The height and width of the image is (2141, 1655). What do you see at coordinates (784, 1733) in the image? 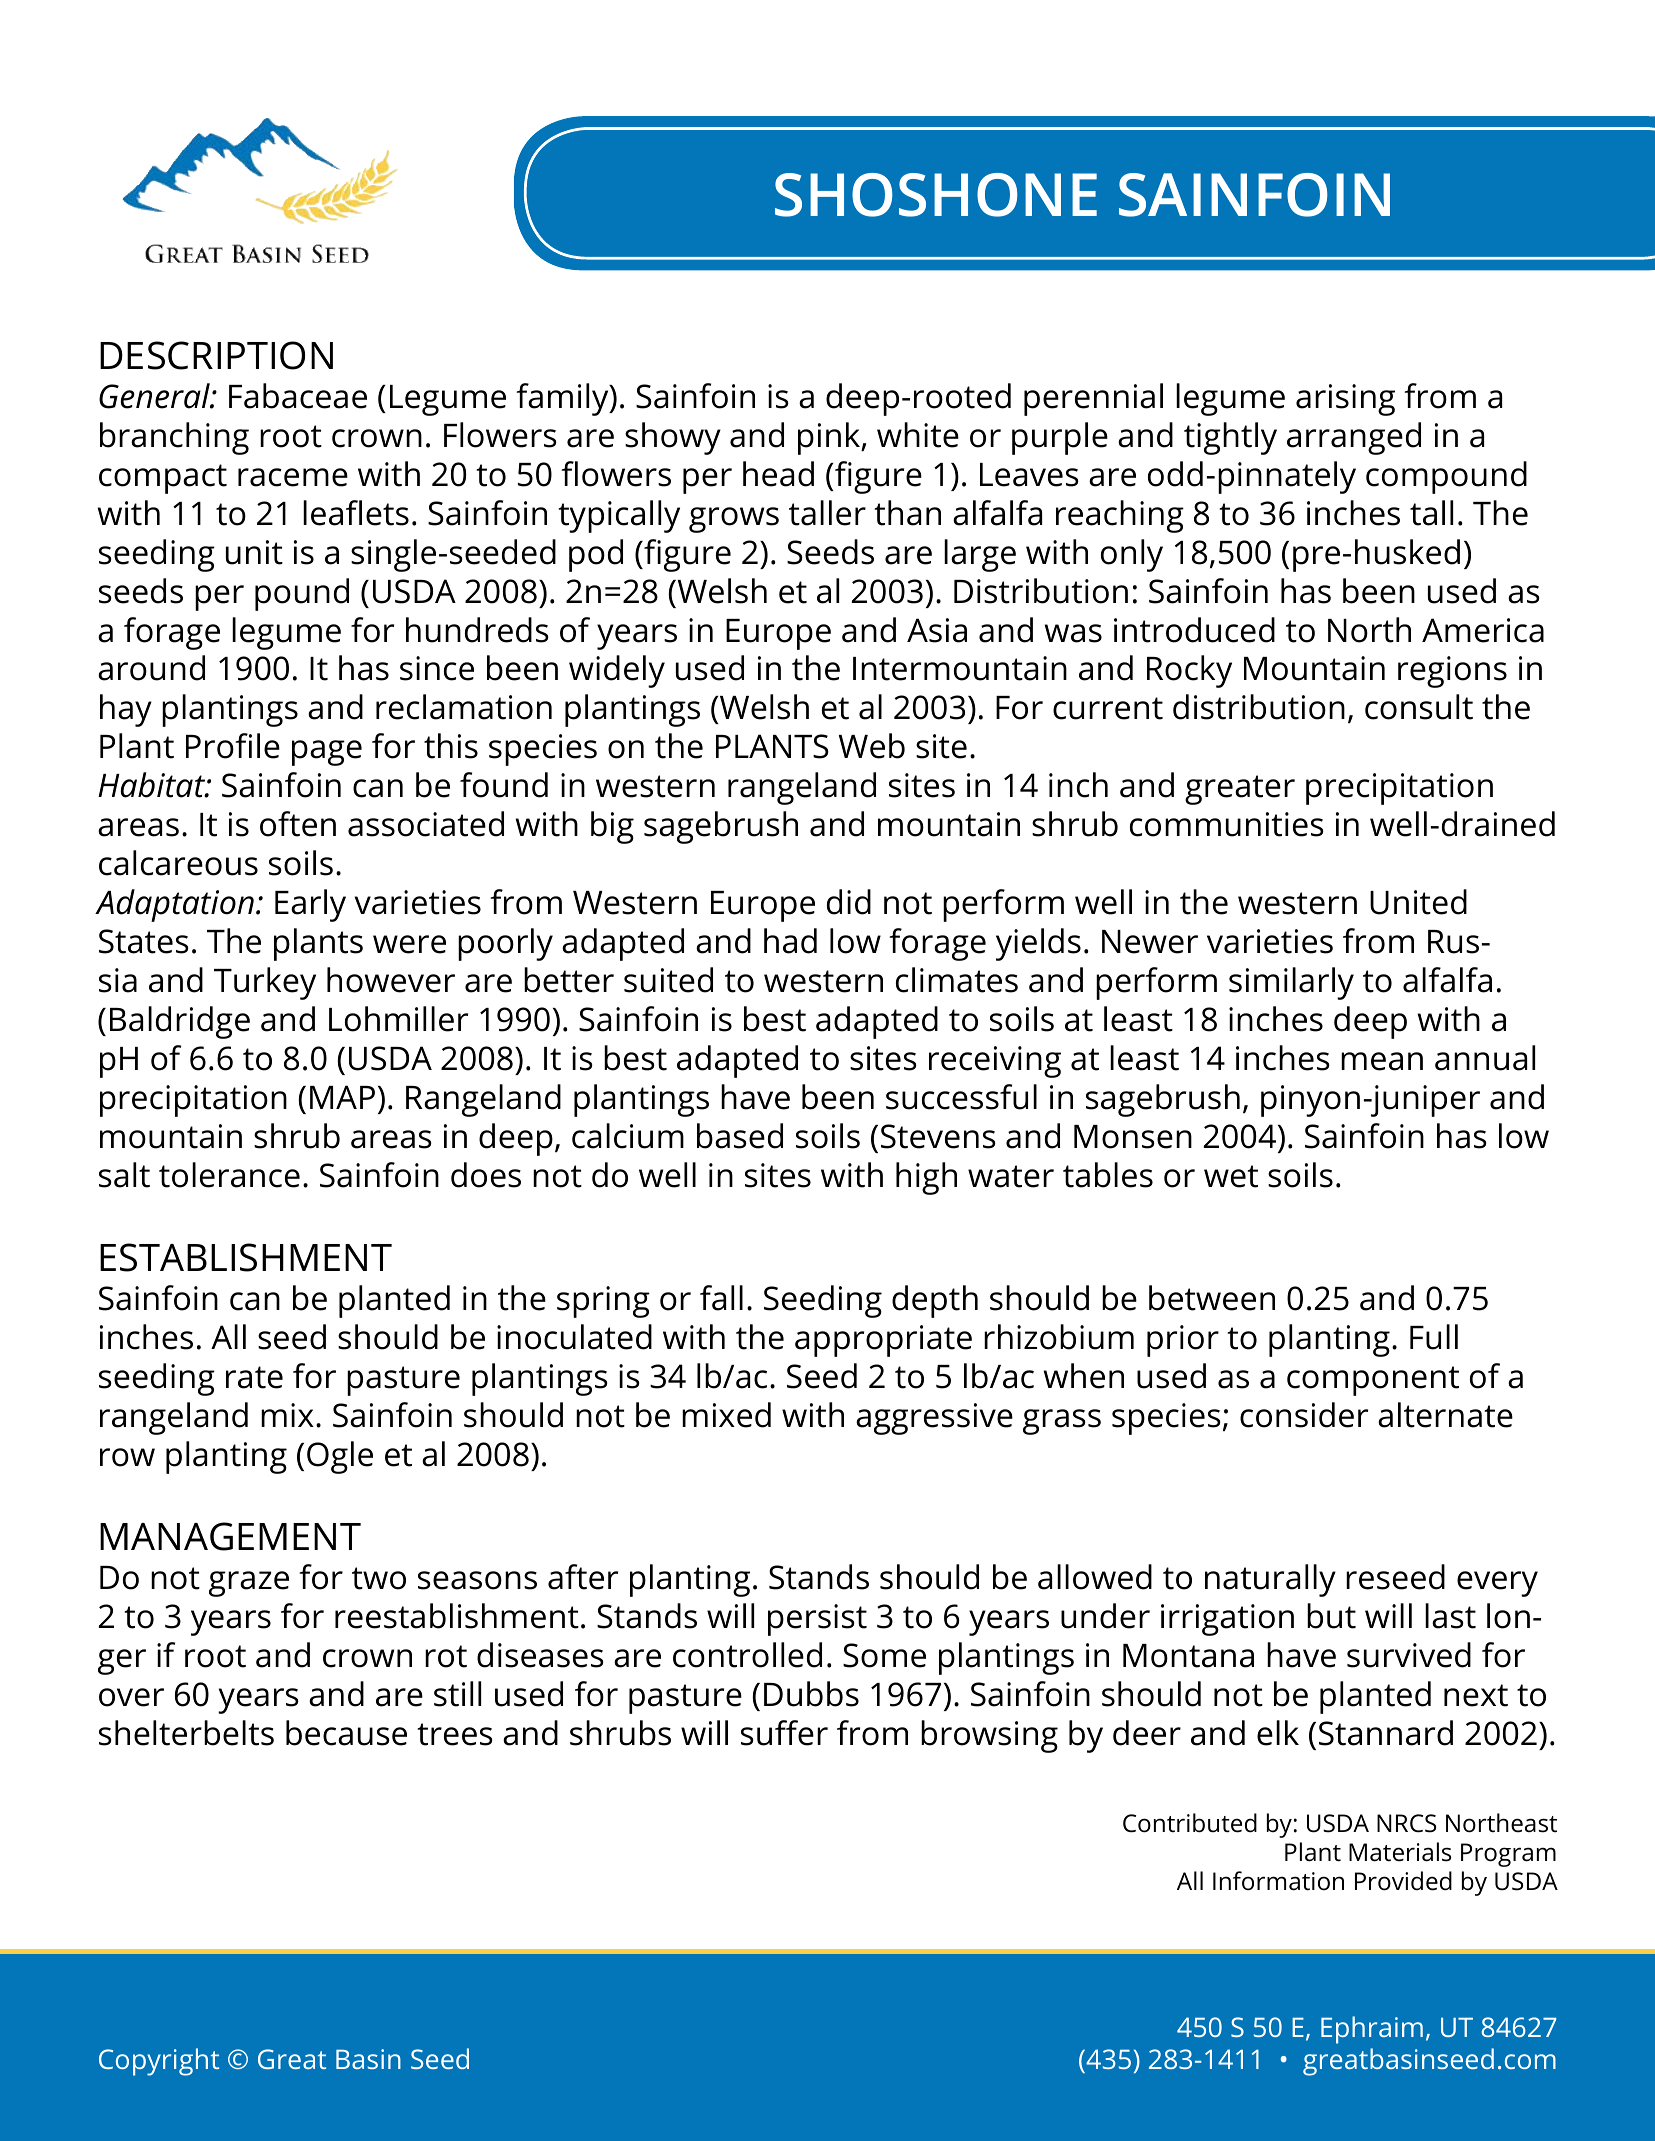
I see `suffer` at bounding box center [784, 1733].
